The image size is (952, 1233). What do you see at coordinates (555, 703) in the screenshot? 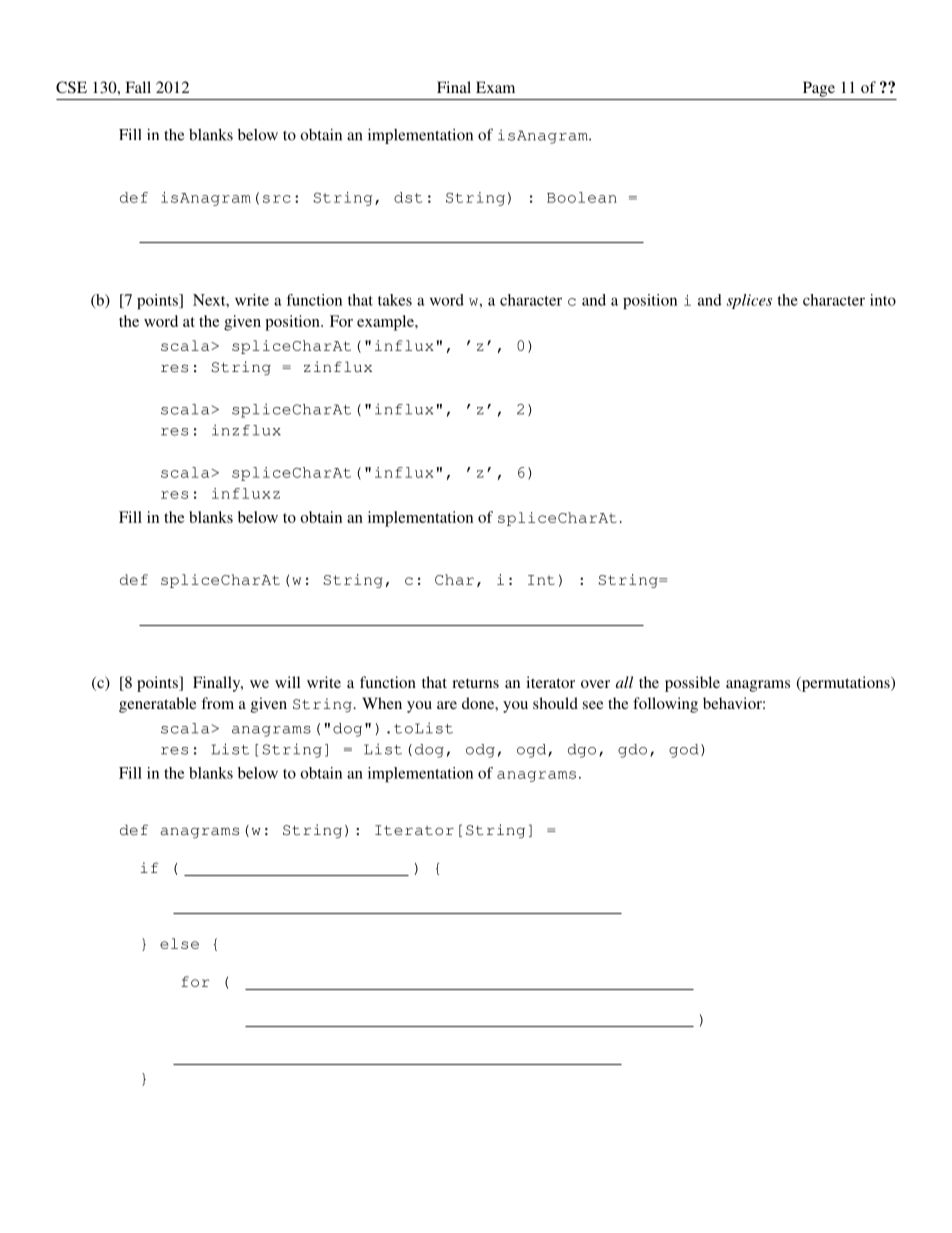
I see `should` at bounding box center [555, 703].
